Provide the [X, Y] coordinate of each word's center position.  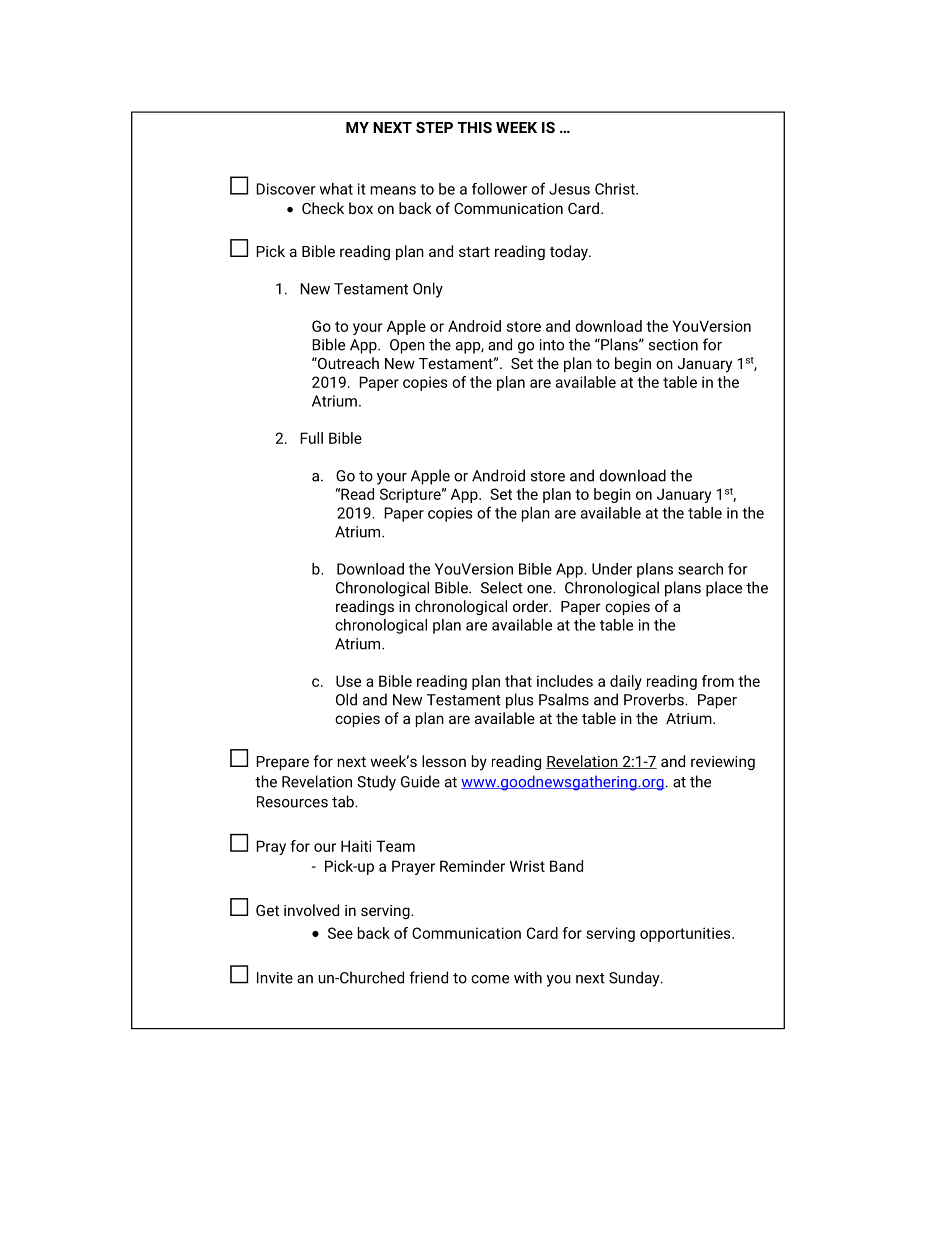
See [340, 933]
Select [502, 587]
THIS [474, 127]
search [700, 569]
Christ [616, 189]
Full [311, 438]
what [336, 189]
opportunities [686, 934]
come [490, 979]
